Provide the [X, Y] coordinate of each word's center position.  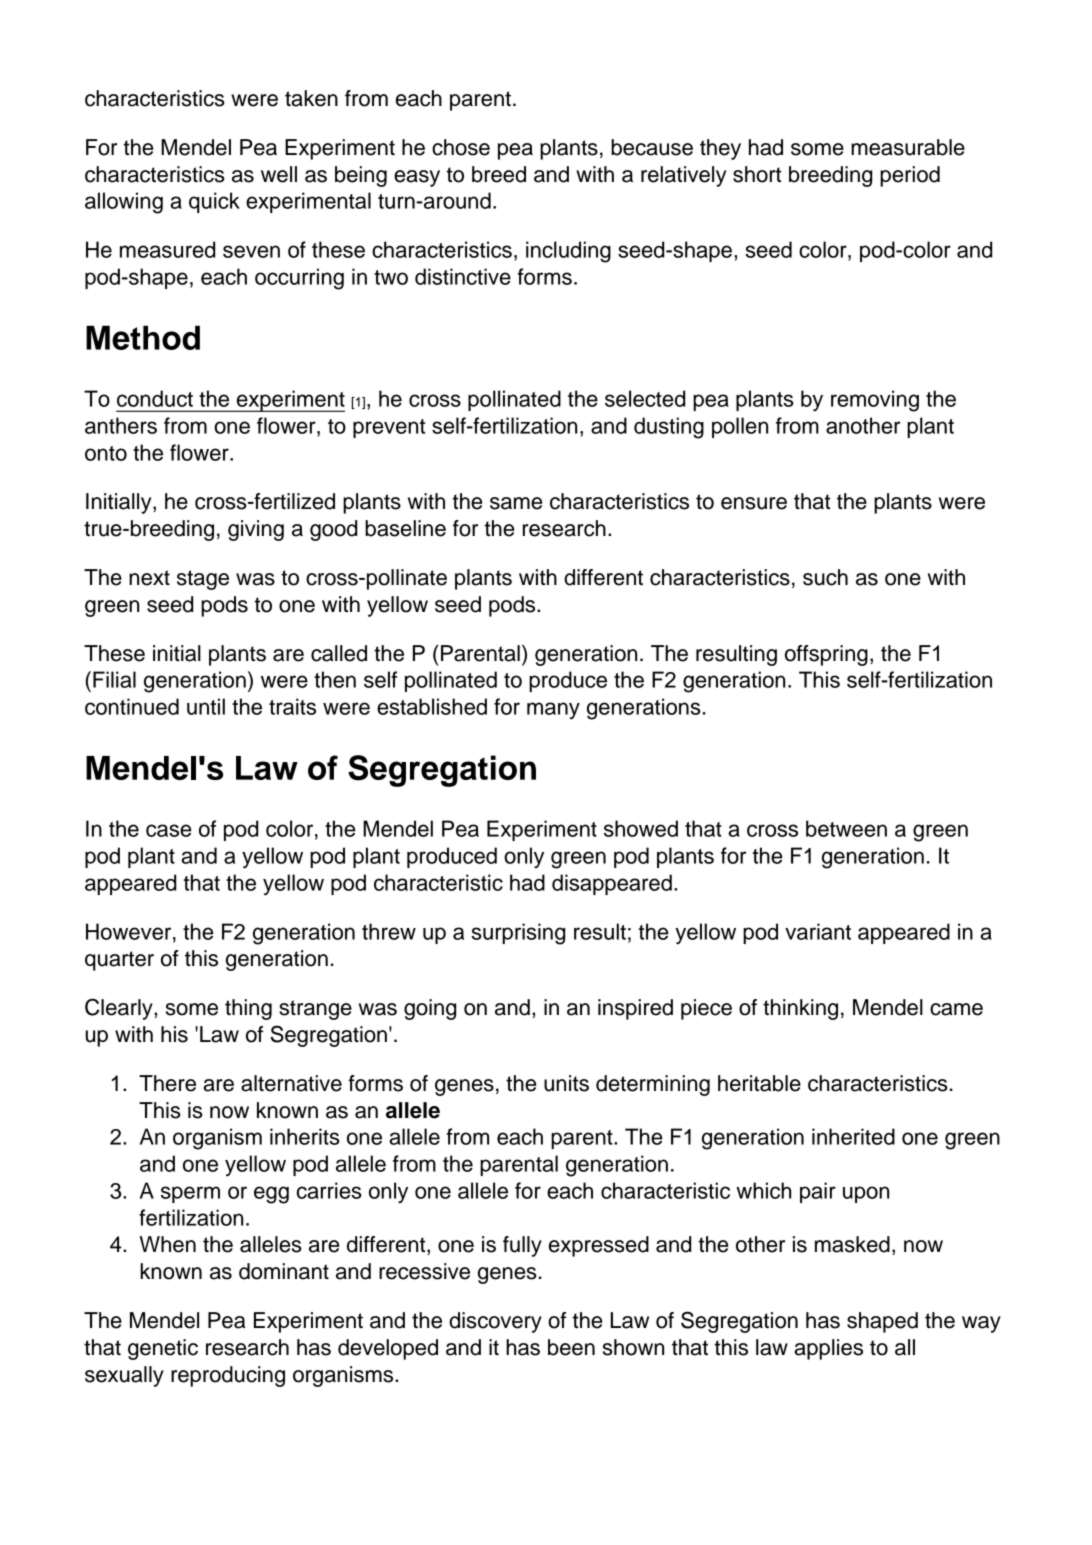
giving [256, 530]
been [571, 1347]
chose [461, 147]
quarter [119, 961]
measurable [908, 147]
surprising [518, 934]
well [279, 174]
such [825, 577]
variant [818, 931]
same [516, 503]
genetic [163, 1349]
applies [829, 1349]
